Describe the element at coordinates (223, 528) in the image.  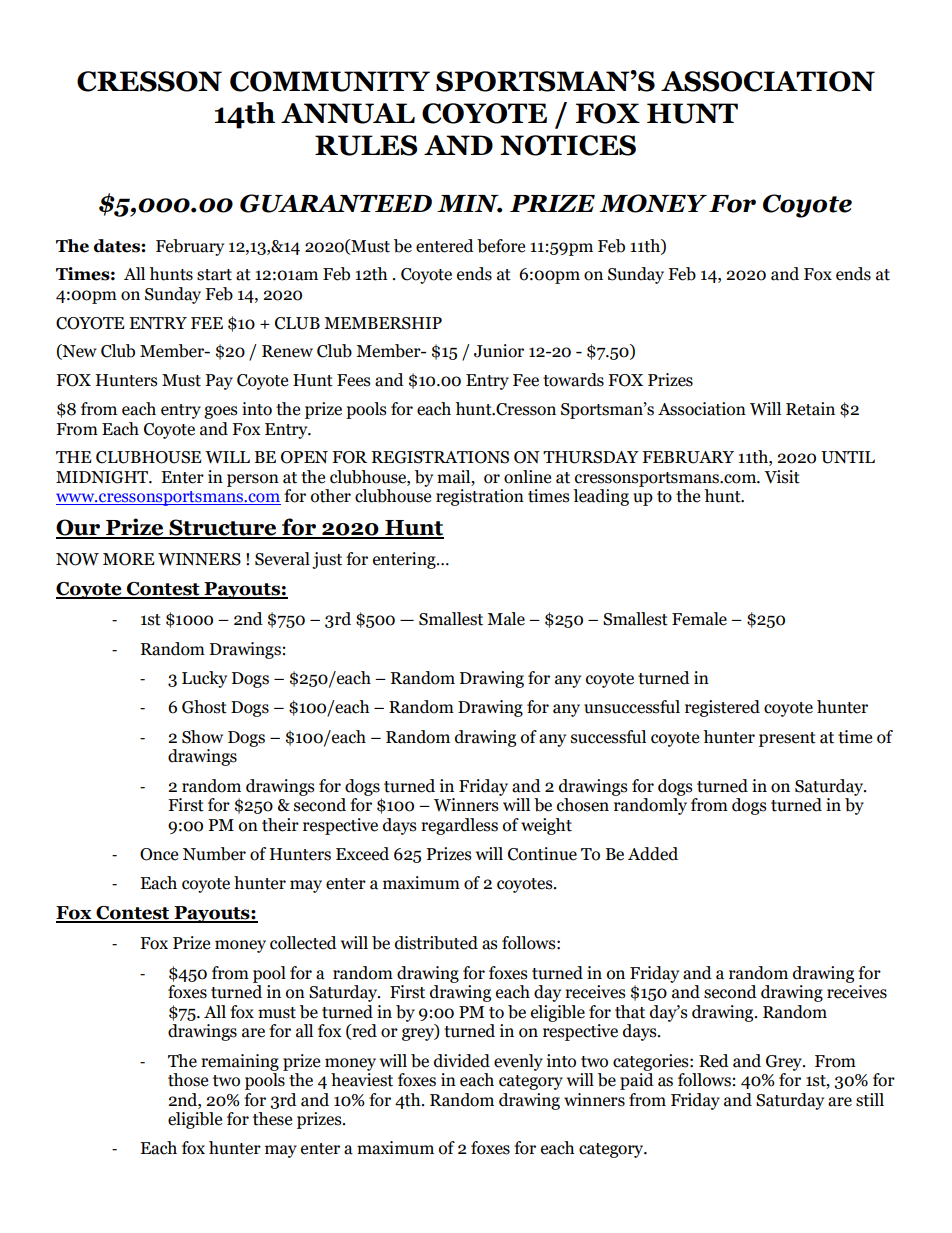
I see `Structure` at that location.
